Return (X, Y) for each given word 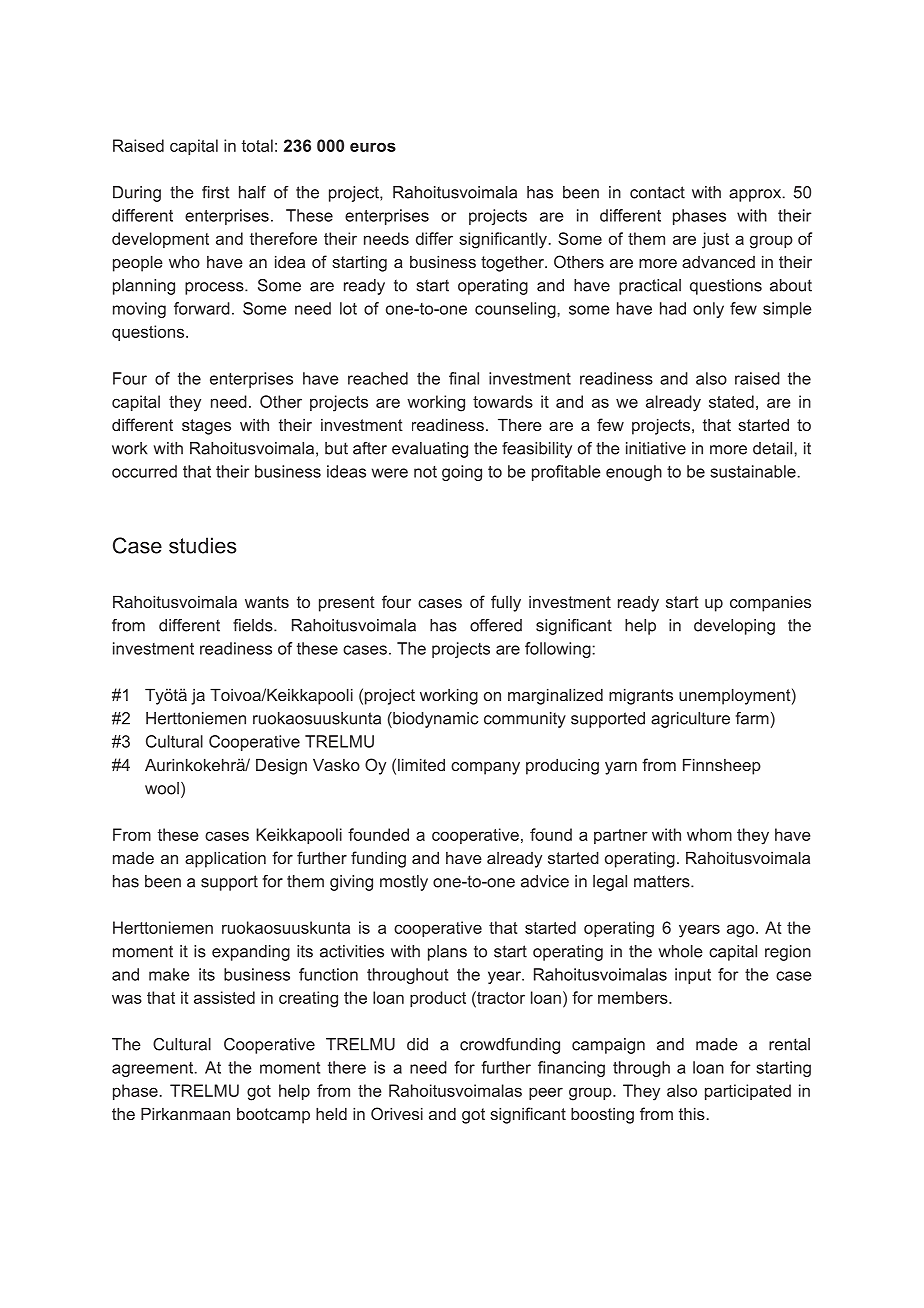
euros (373, 147)
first (216, 192)
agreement (154, 1069)
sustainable (753, 471)
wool (162, 788)
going (462, 473)
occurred (144, 471)
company (485, 768)
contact (657, 192)
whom (709, 834)
